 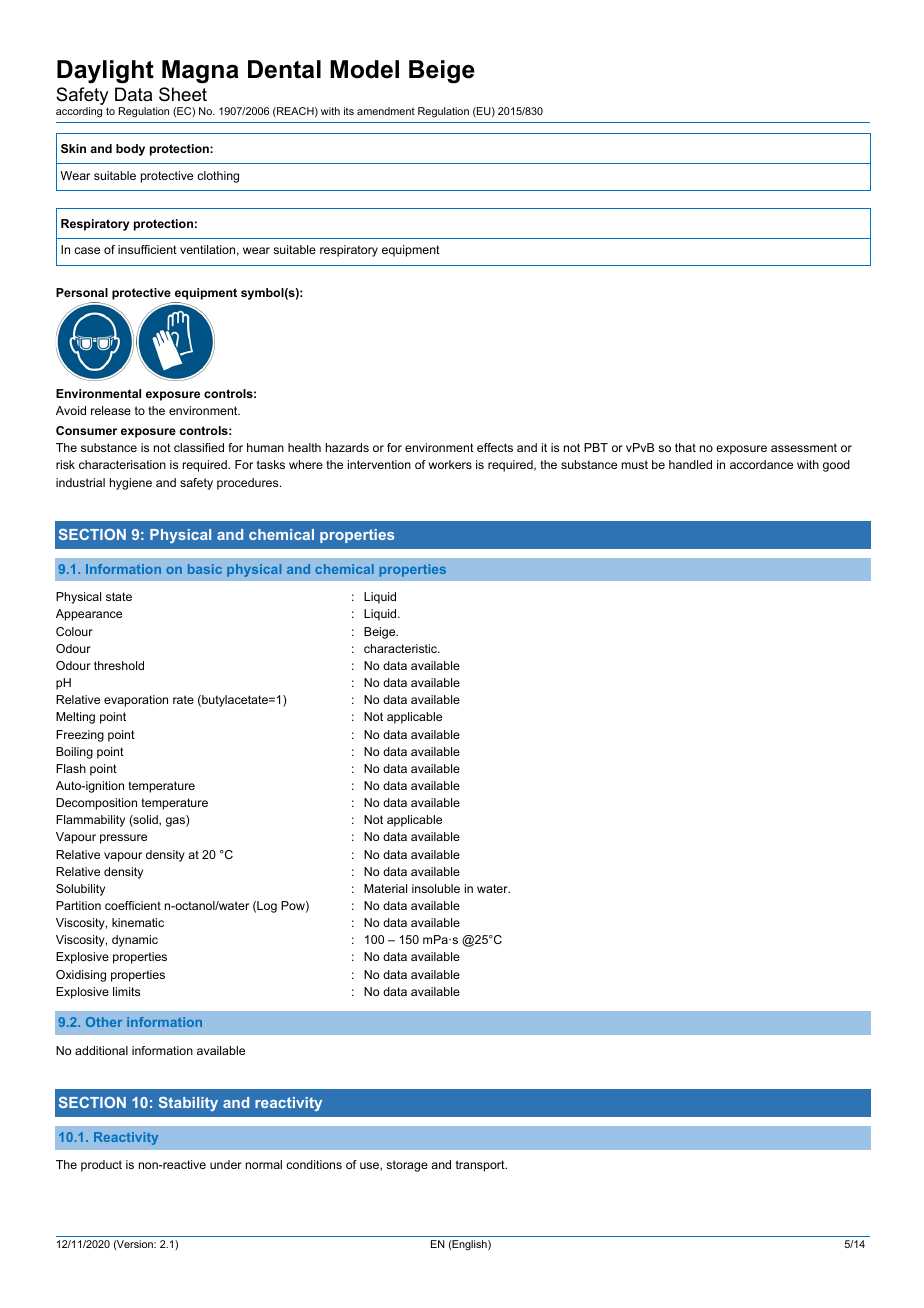 I want to click on Model, so click(x=364, y=69).
